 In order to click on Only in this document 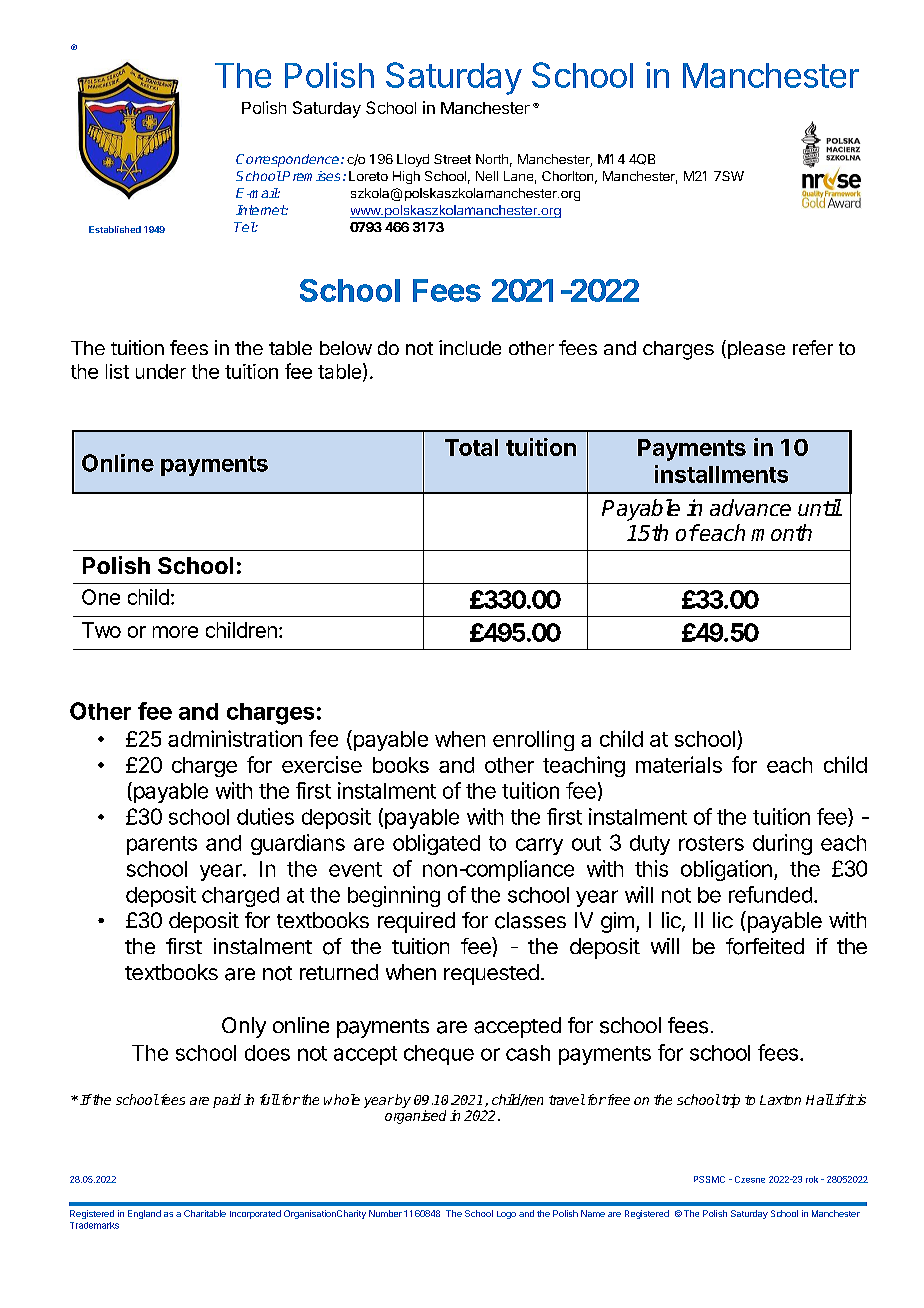, I will do `click(244, 1027)`.
